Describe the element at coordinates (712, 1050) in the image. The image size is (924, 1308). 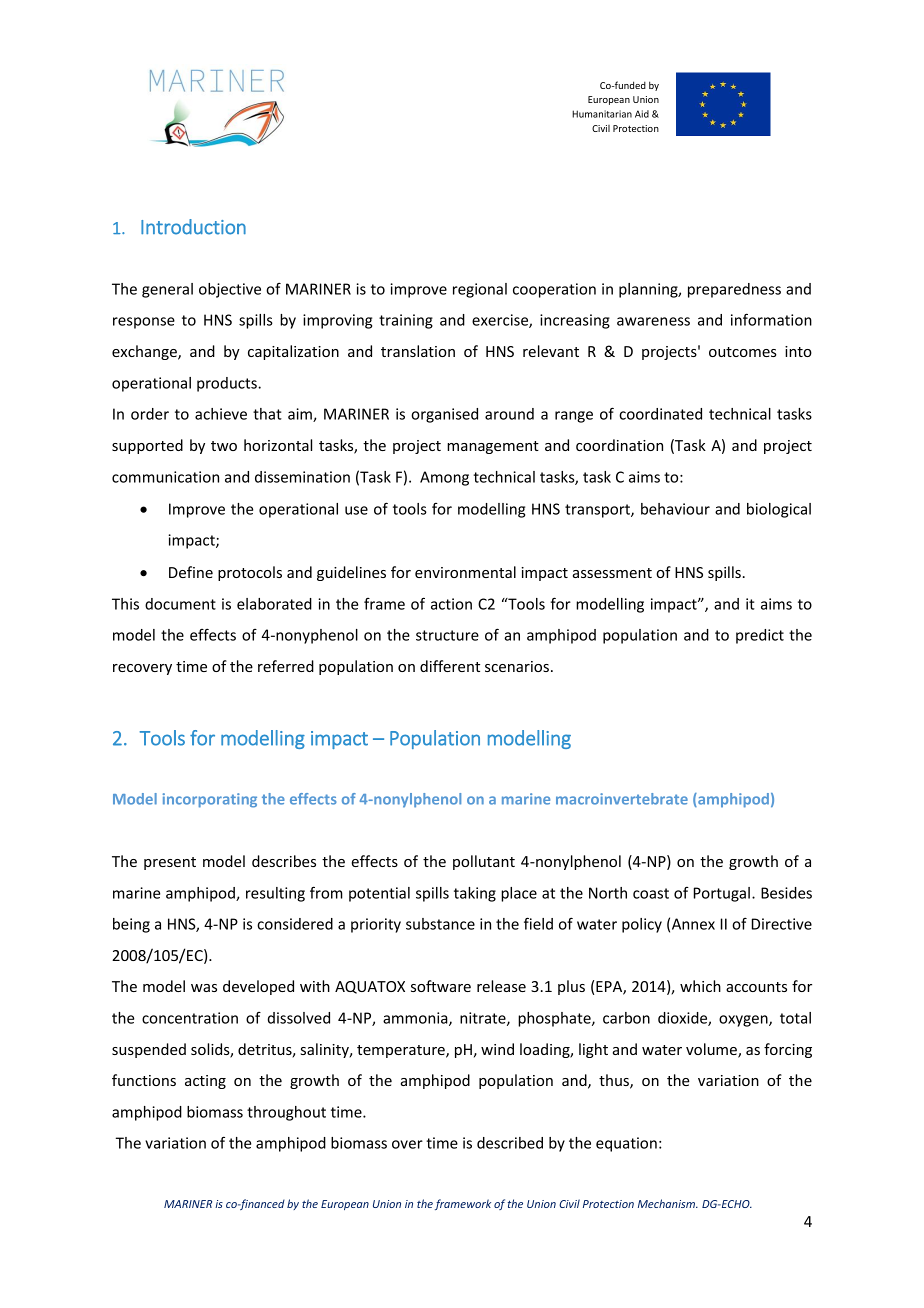
I see `volume` at that location.
